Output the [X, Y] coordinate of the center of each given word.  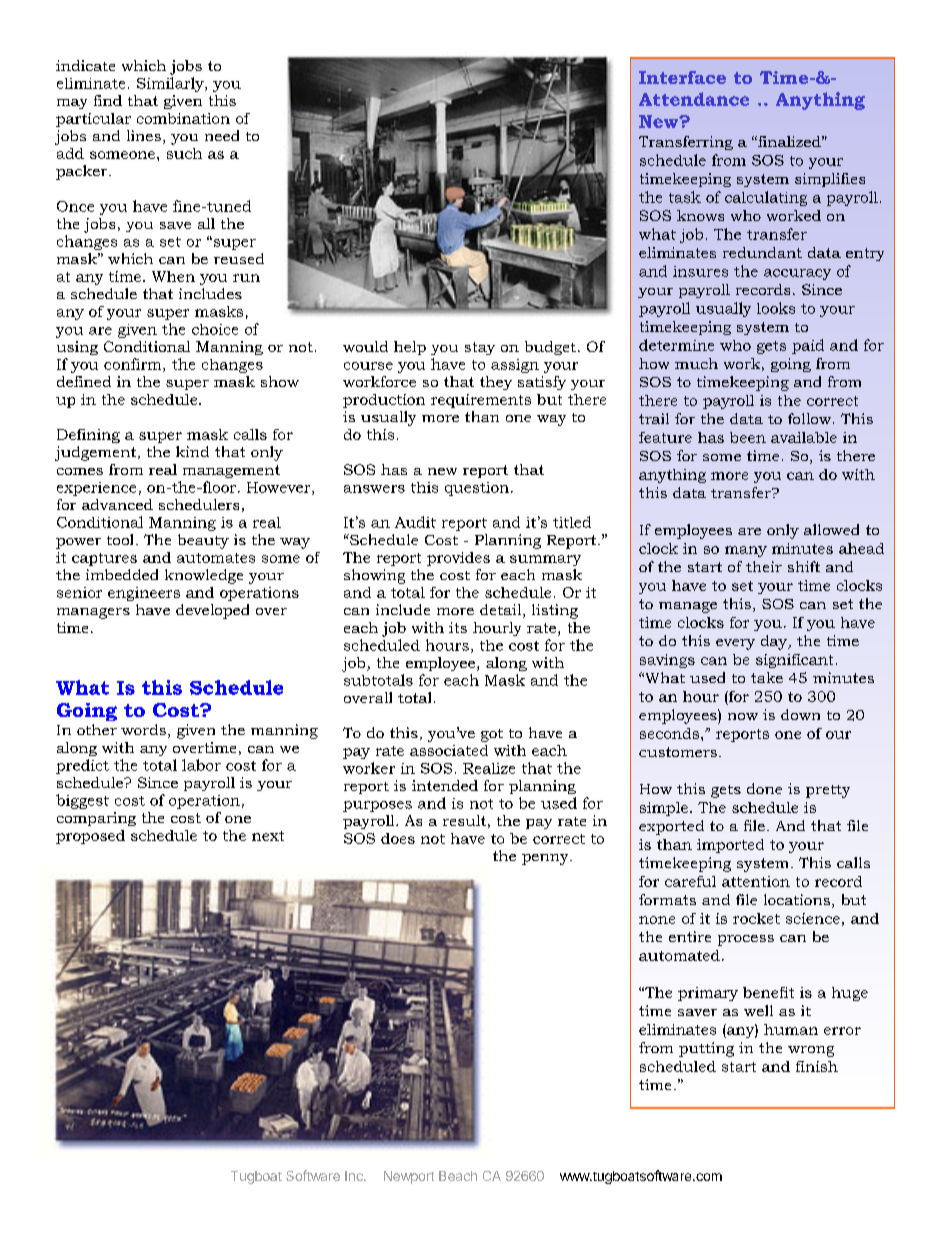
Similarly [171, 84]
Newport [409, 1177]
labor [201, 765]
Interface [682, 77]
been [748, 437]
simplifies [830, 180]
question [477, 489]
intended [445, 785]
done [764, 788]
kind [192, 451]
